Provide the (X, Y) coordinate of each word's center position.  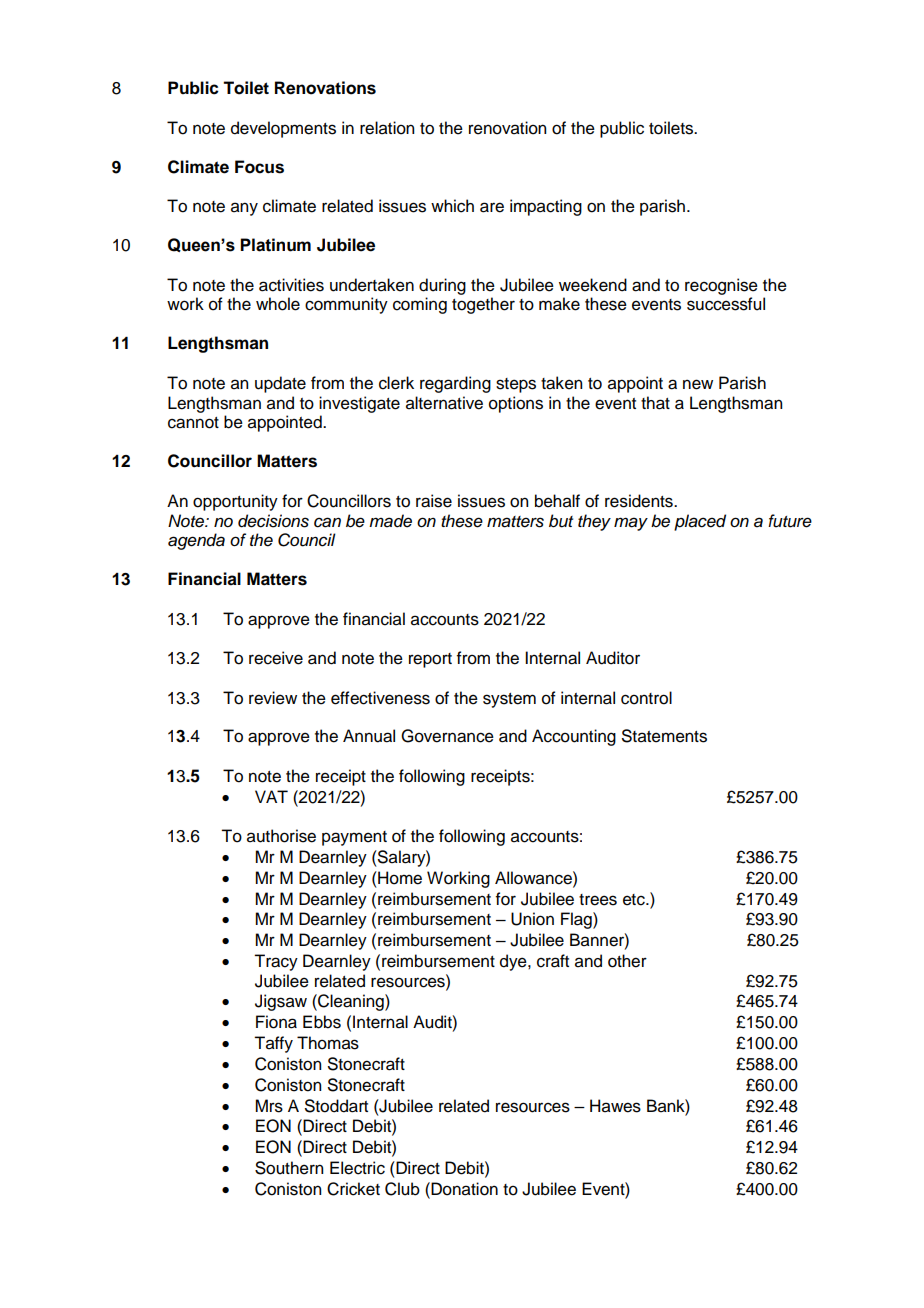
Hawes (615, 1106)
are (492, 207)
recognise (721, 286)
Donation (463, 1189)
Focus (259, 167)
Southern (289, 1168)
